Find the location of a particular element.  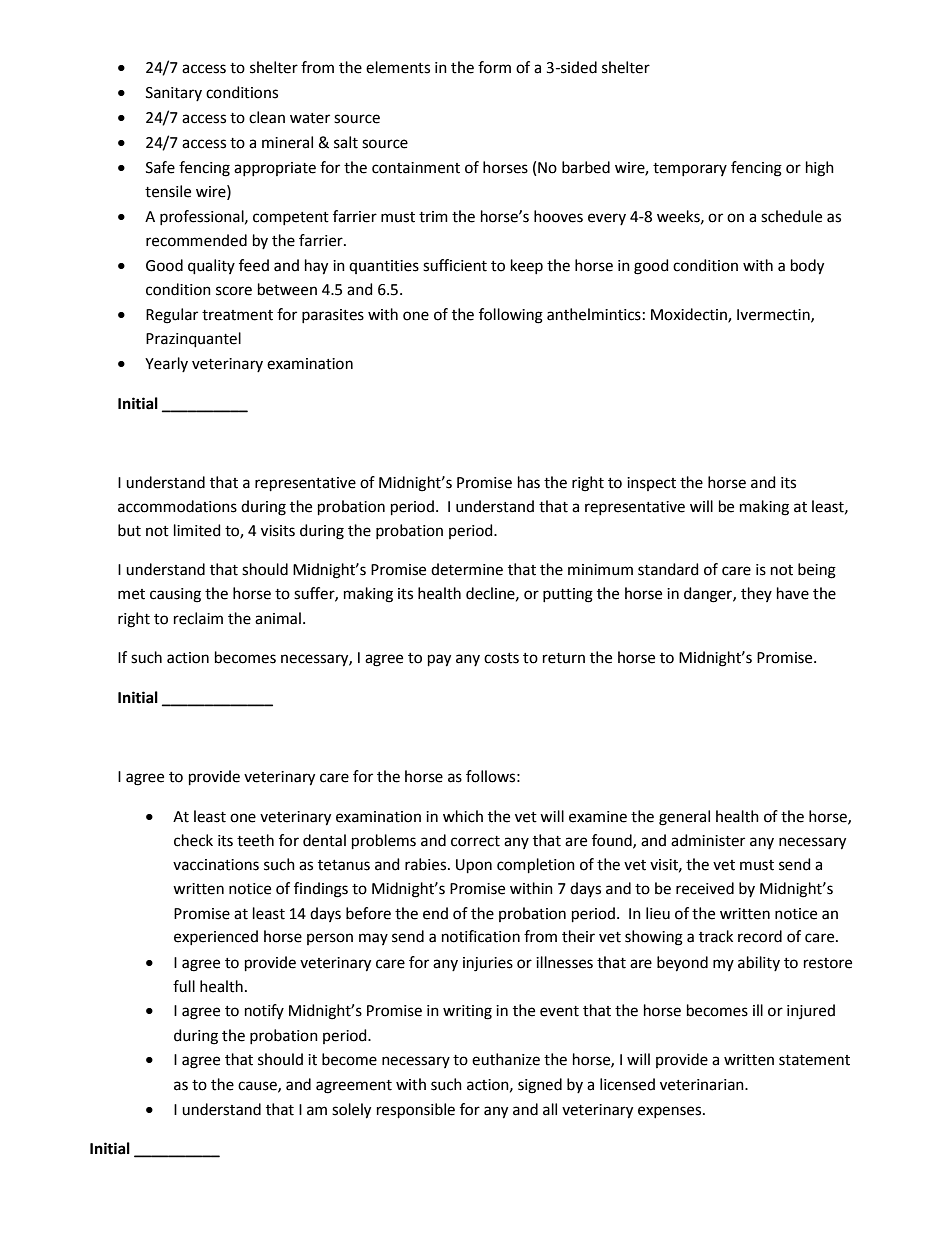

euthanize is located at coordinates (506, 1059).
